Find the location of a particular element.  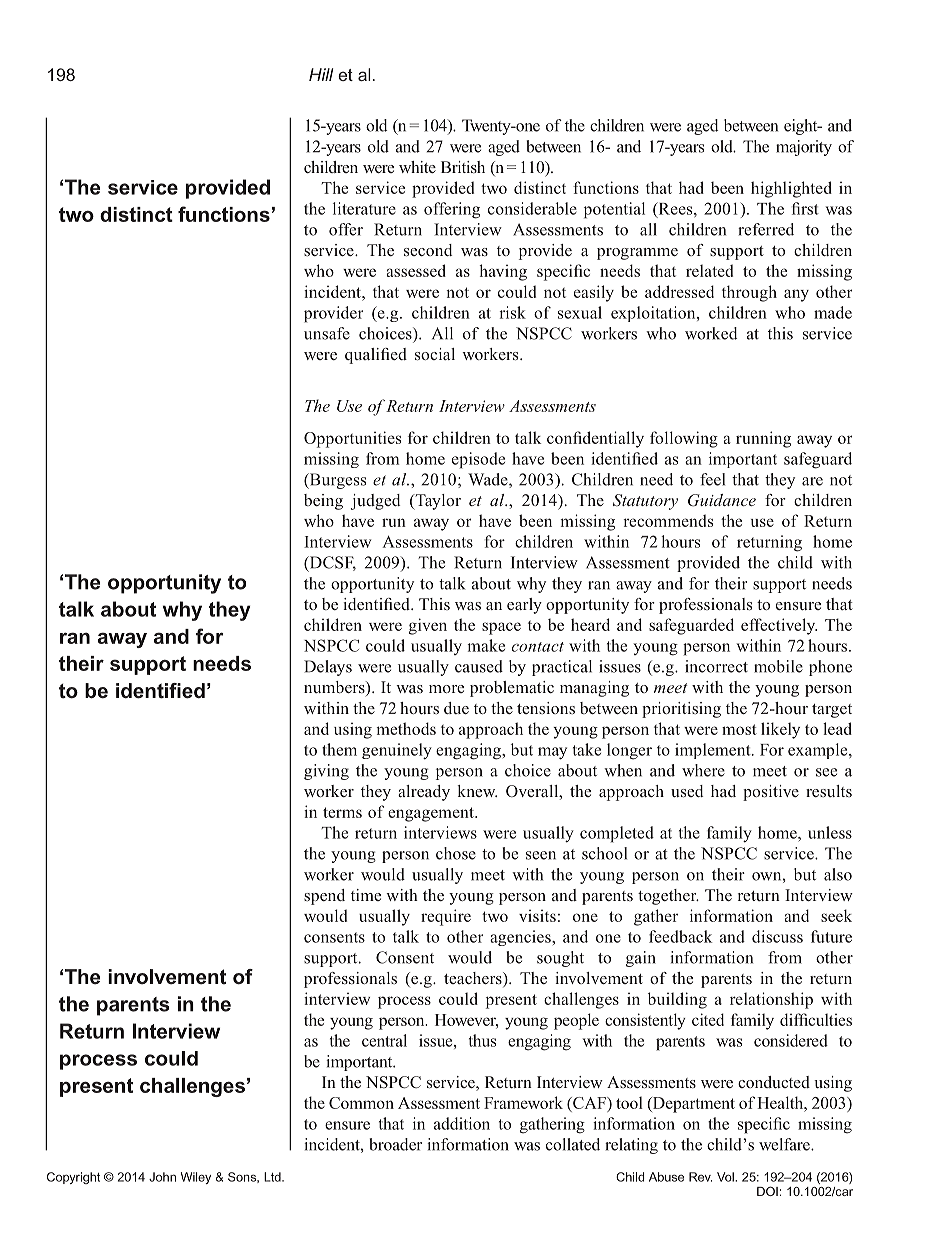

John is located at coordinates (162, 1177).
